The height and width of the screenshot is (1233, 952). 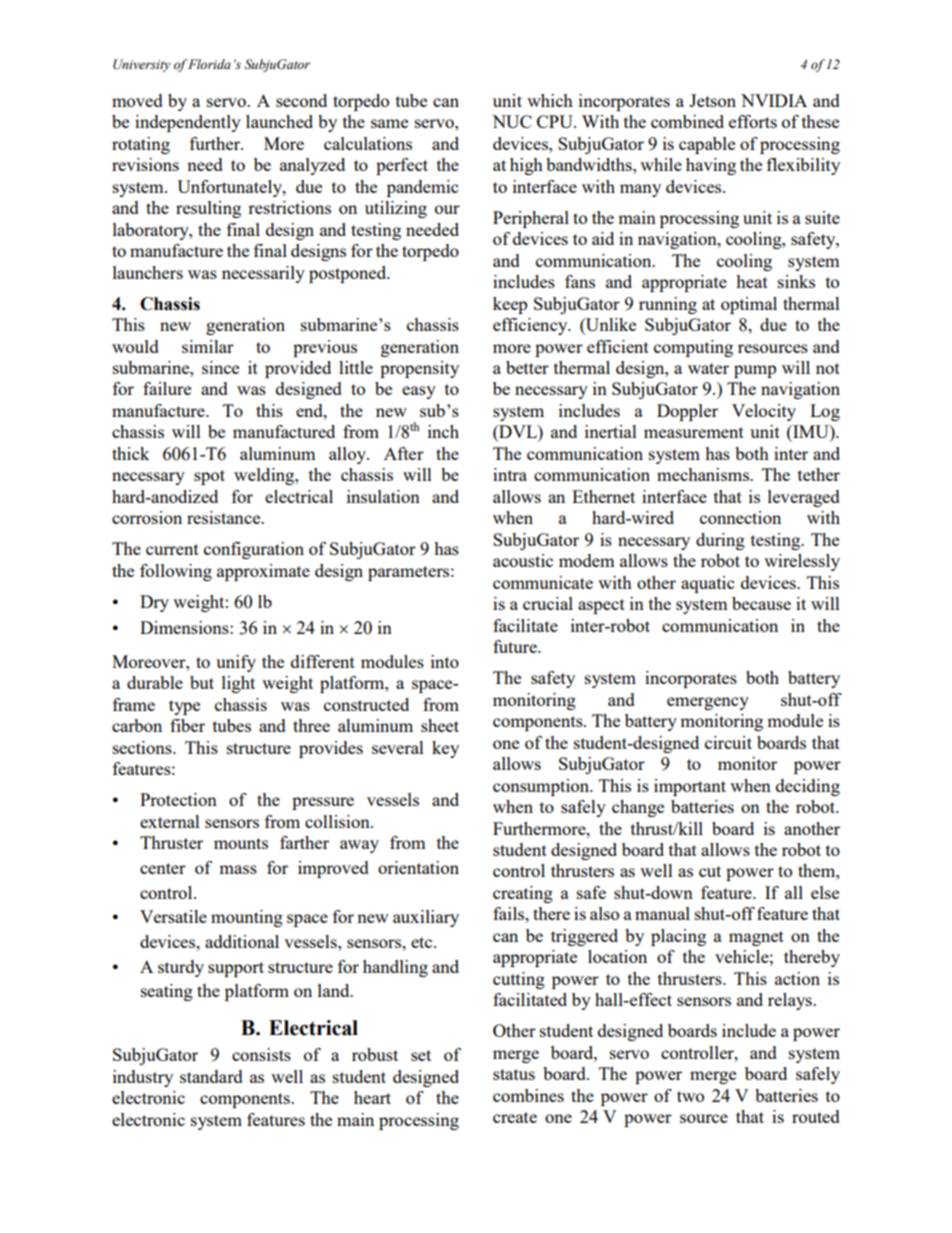 What do you see at coordinates (740, 517) in the screenshot?
I see `connection` at bounding box center [740, 517].
